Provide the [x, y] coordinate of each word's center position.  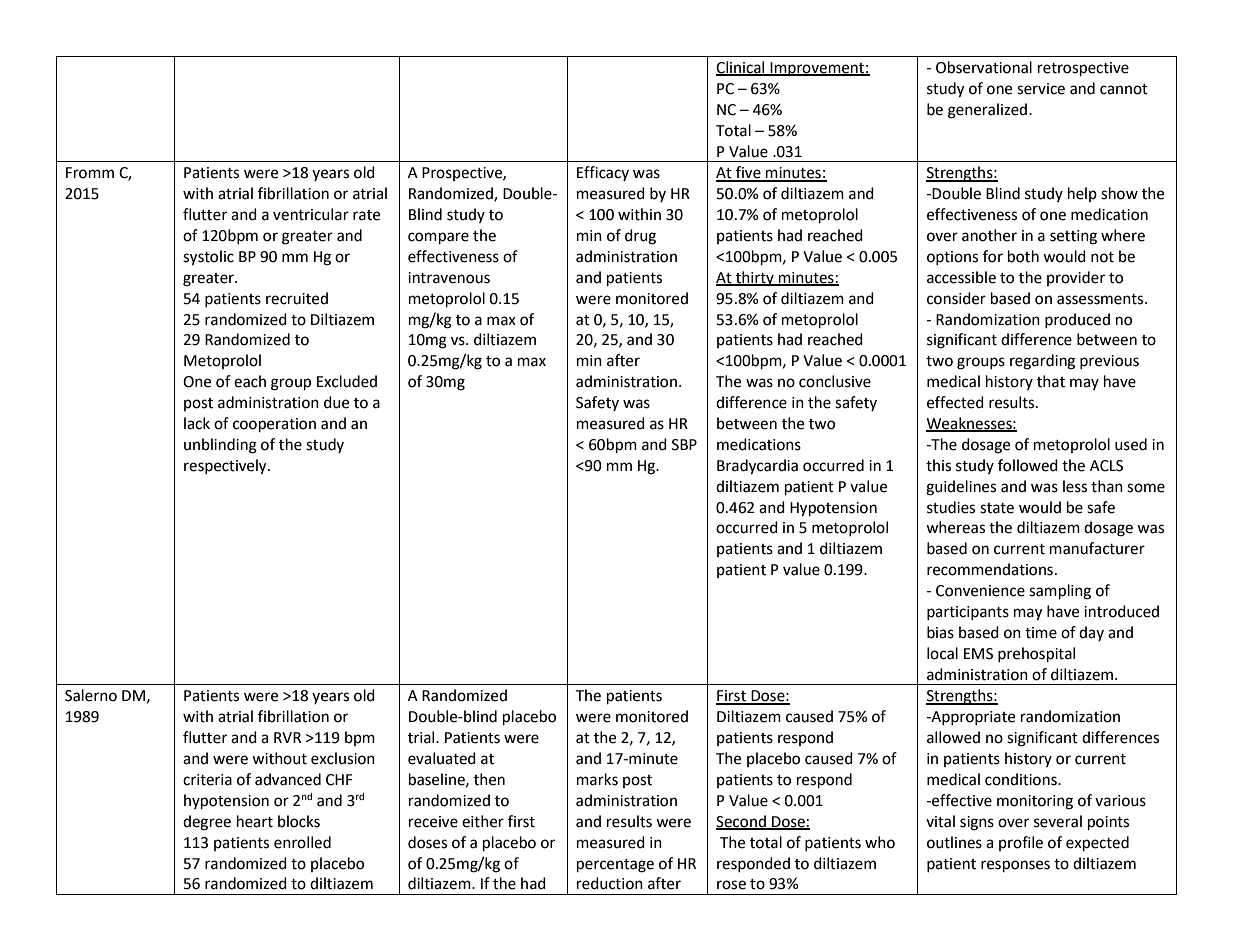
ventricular [311, 214]
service [1041, 89]
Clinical [741, 68]
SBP [684, 445]
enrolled [302, 842]
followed [1028, 465]
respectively [226, 467]
